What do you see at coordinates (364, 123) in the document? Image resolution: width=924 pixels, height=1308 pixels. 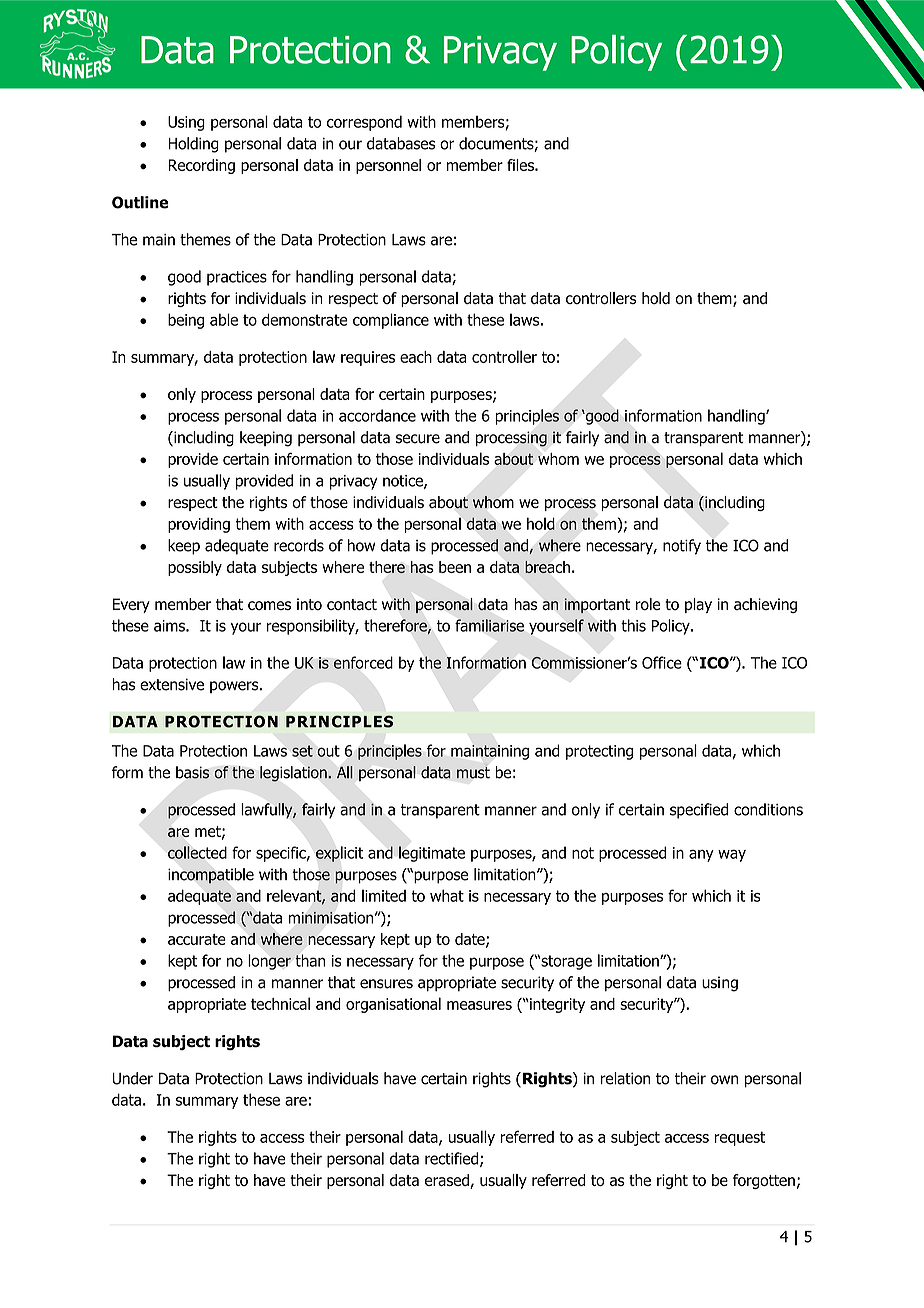 I see `correspond` at bounding box center [364, 123].
